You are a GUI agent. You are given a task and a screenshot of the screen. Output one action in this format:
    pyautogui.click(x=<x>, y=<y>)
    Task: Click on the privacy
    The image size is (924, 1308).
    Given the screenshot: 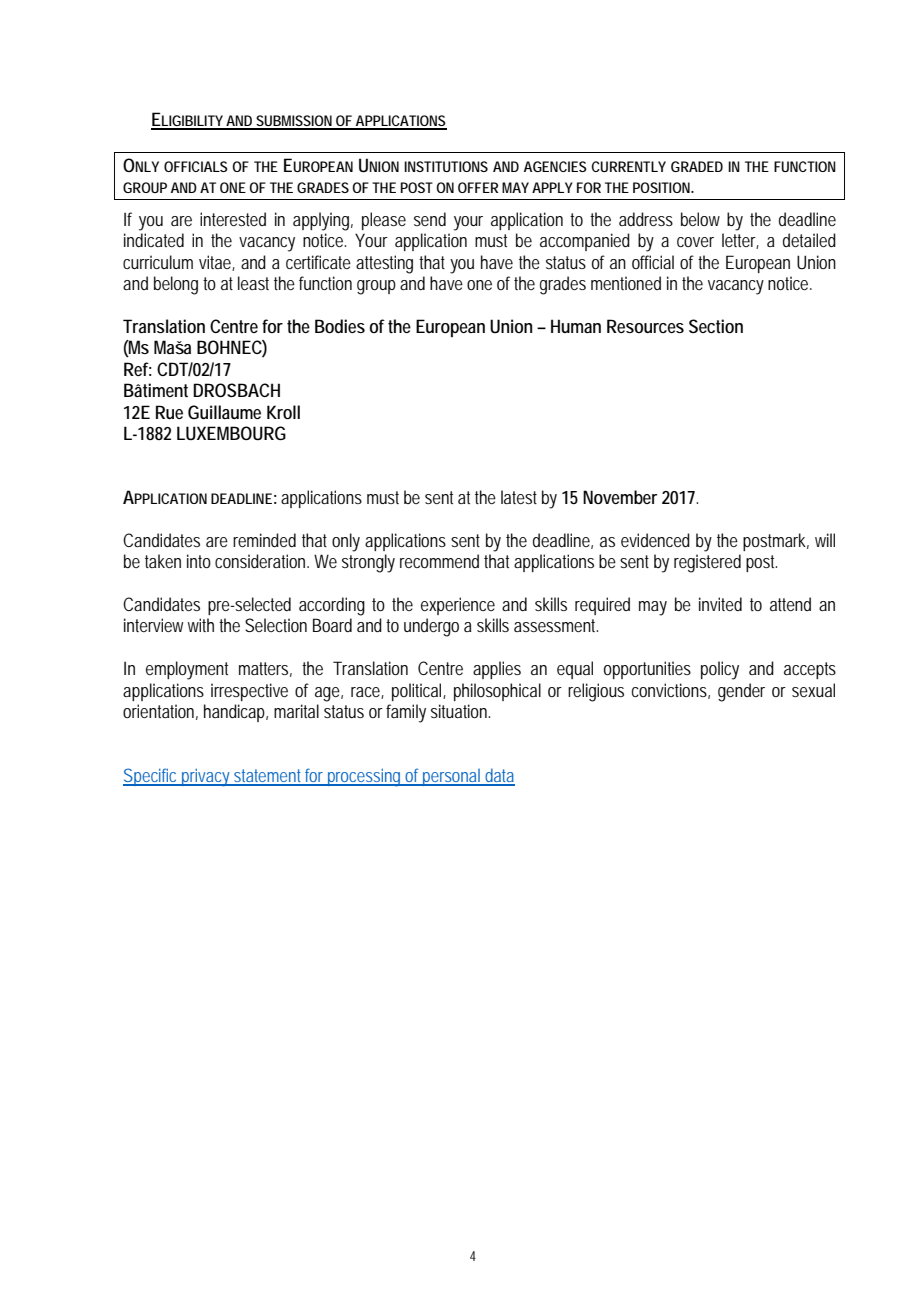 What is the action you would take?
    pyautogui.click(x=206, y=778)
